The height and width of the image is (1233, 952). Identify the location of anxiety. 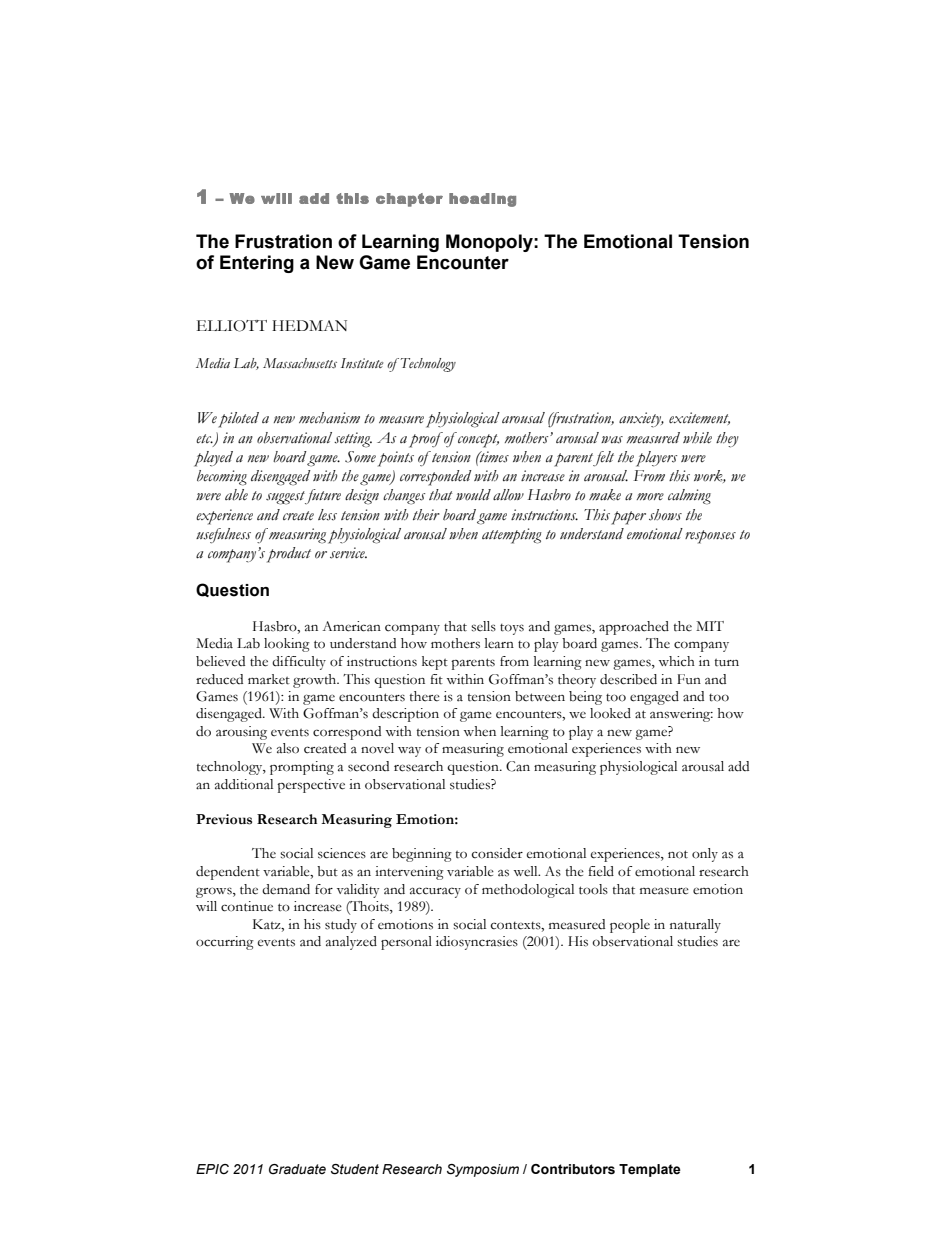
(641, 419).
